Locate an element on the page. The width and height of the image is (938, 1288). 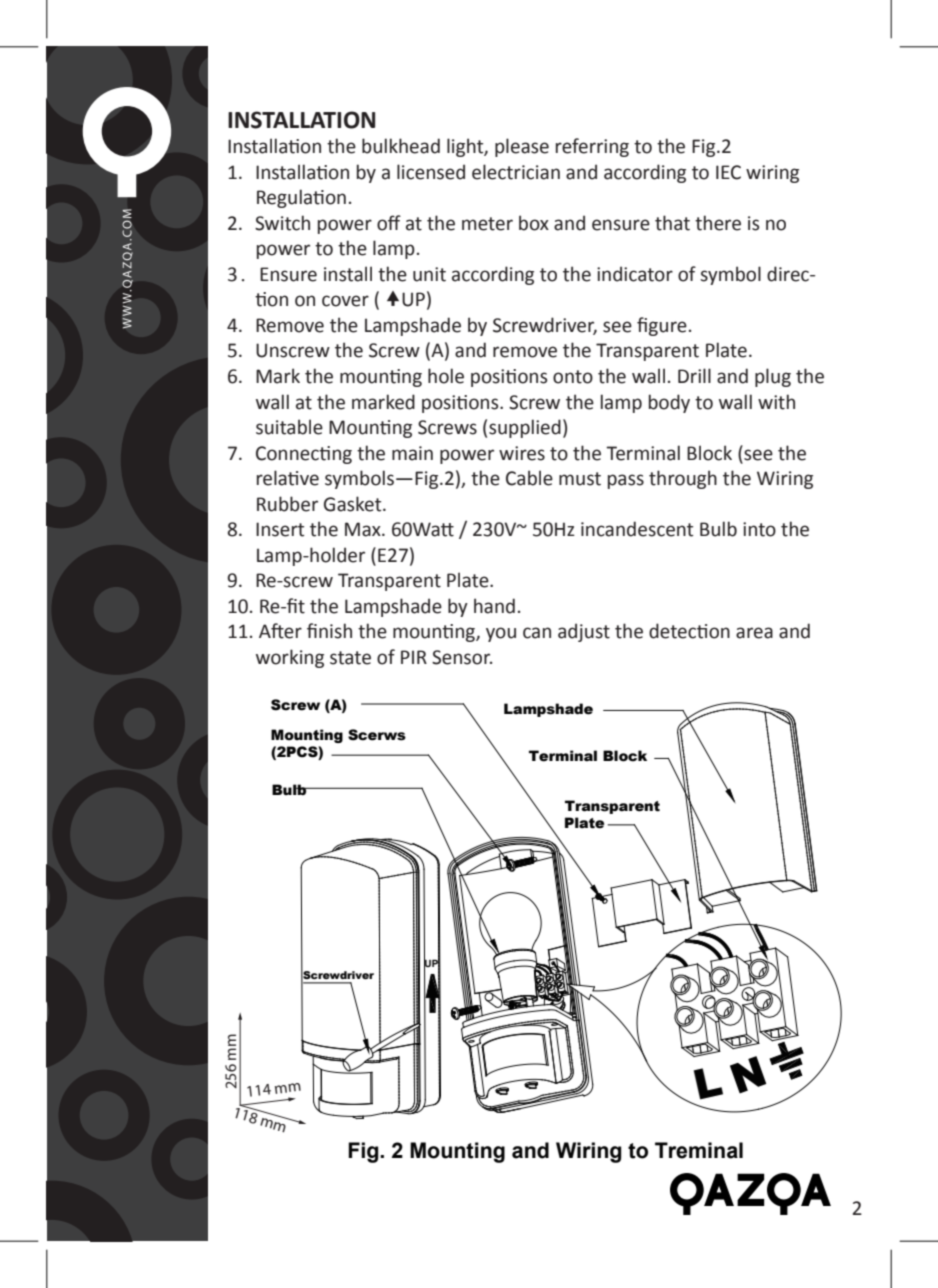
Drill is located at coordinates (694, 375).
